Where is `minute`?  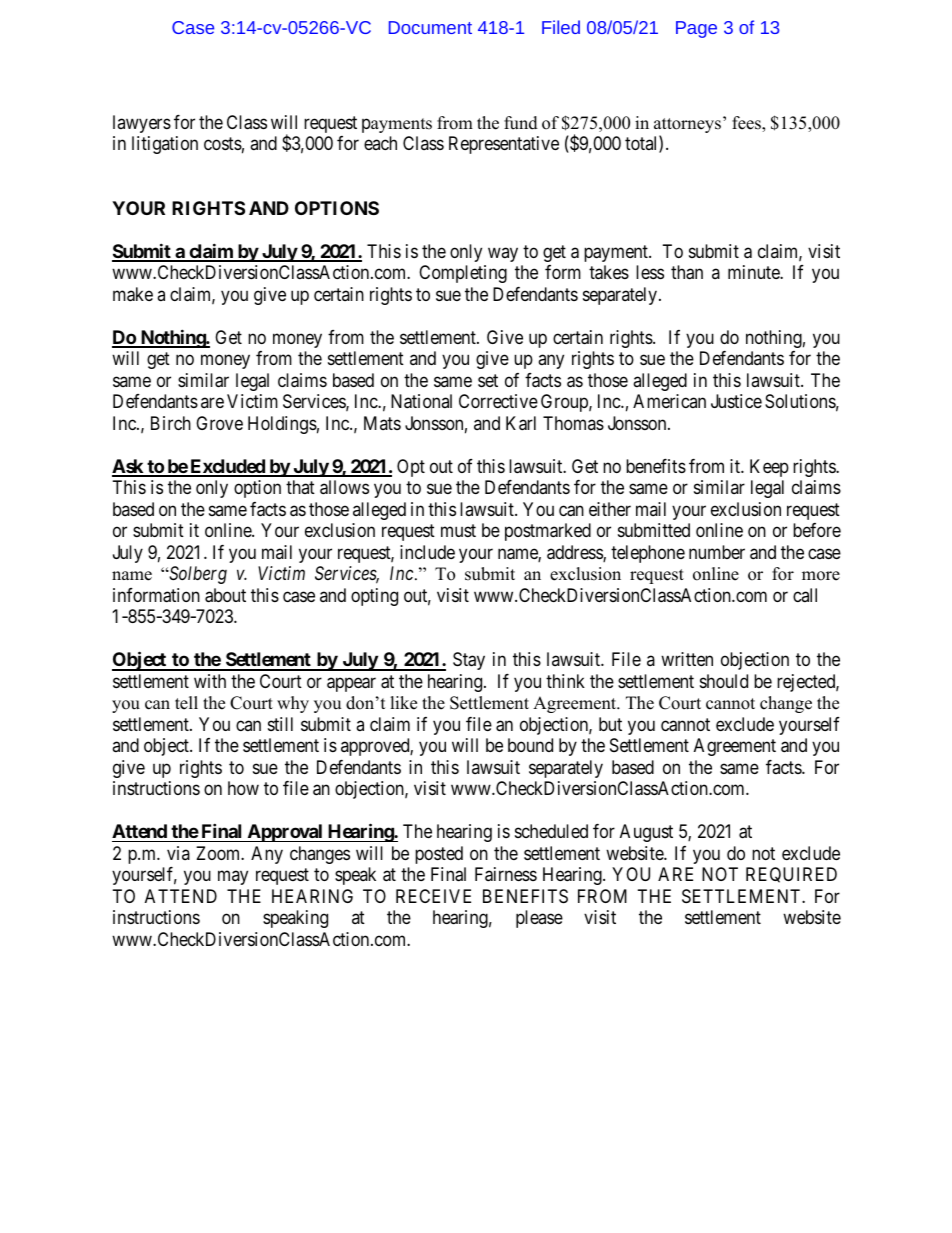 minute is located at coordinates (754, 272).
